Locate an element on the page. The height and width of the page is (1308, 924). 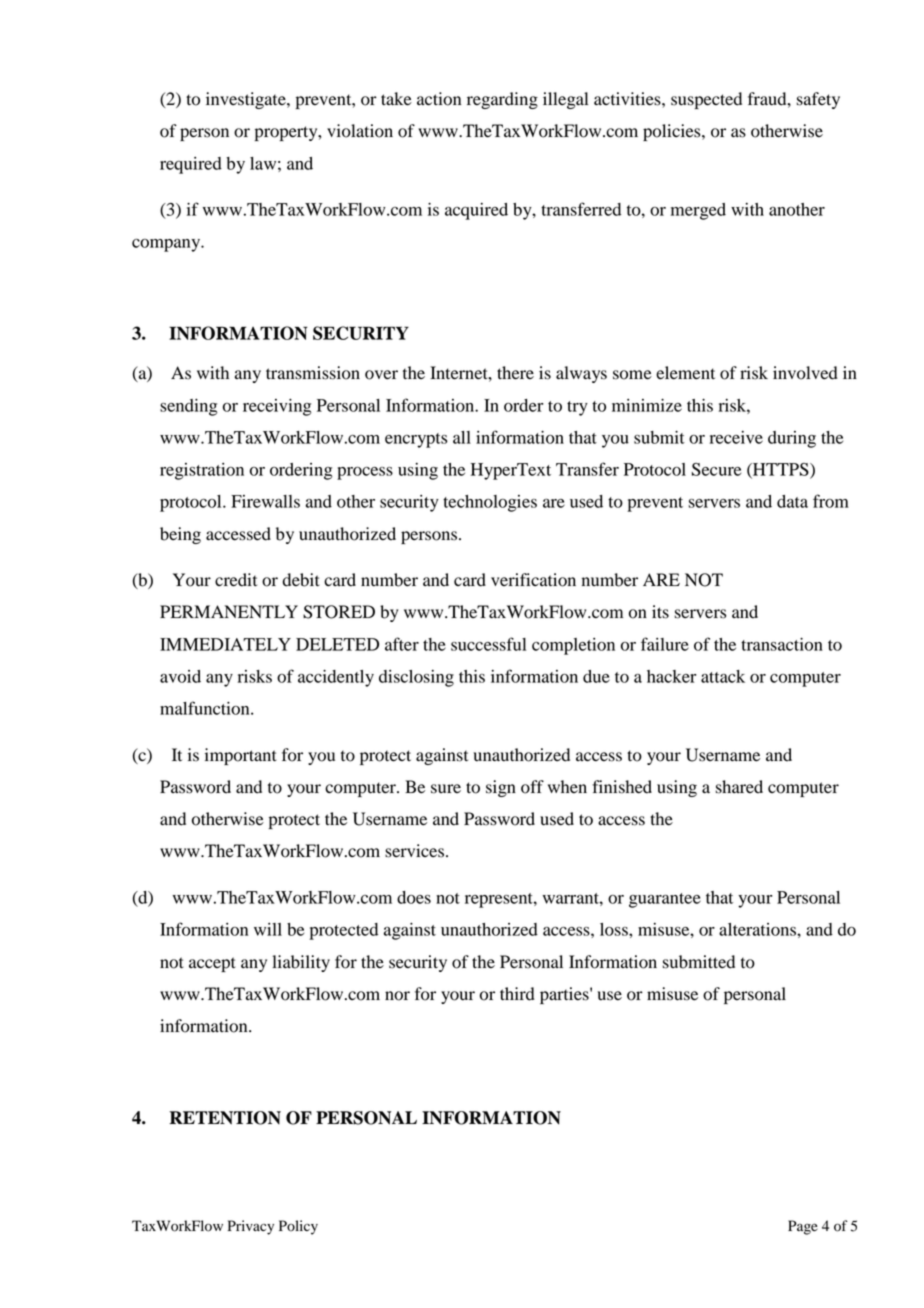
verification is located at coordinates (533, 580).
